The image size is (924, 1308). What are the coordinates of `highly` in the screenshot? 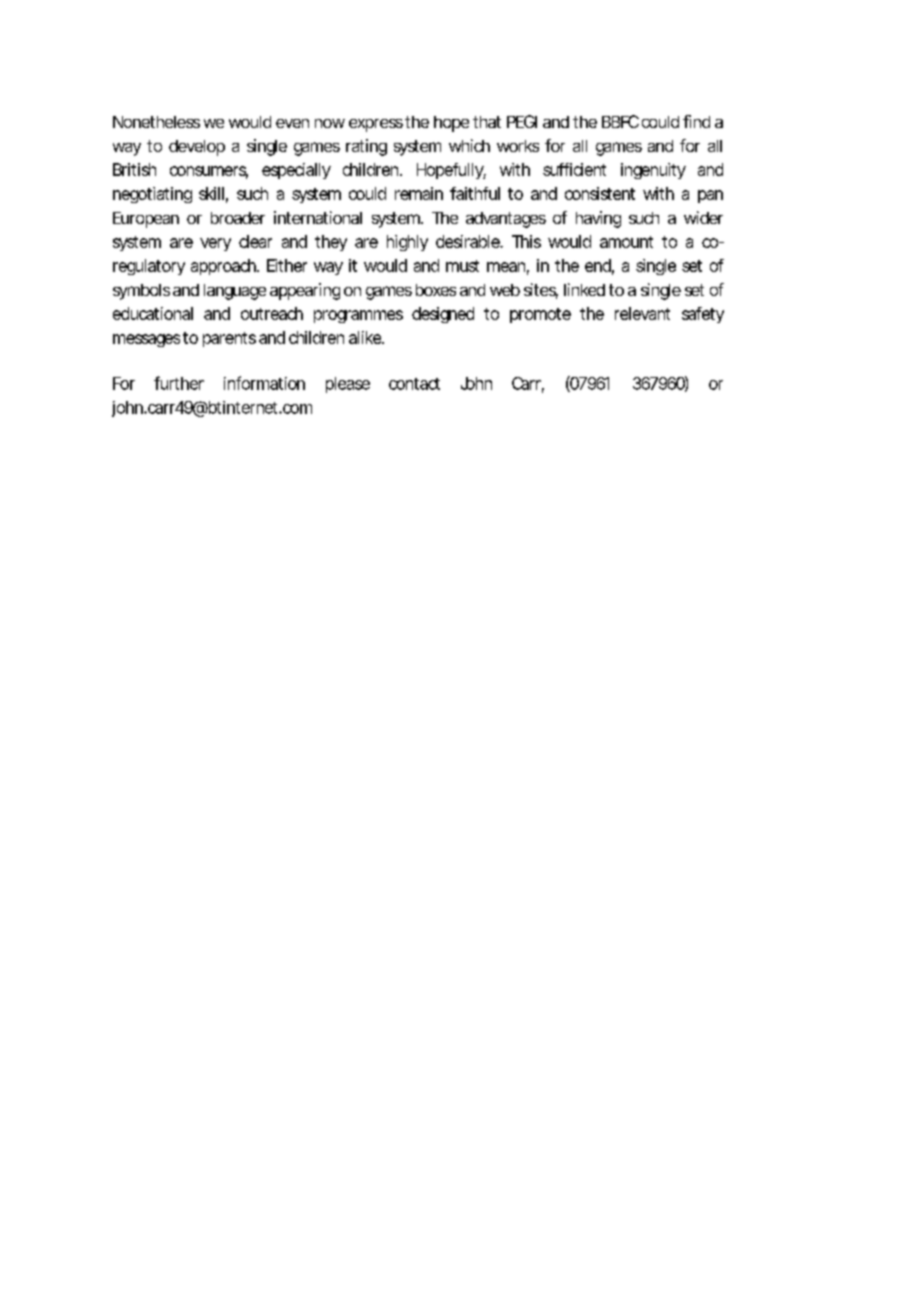 It's located at (407, 243).
